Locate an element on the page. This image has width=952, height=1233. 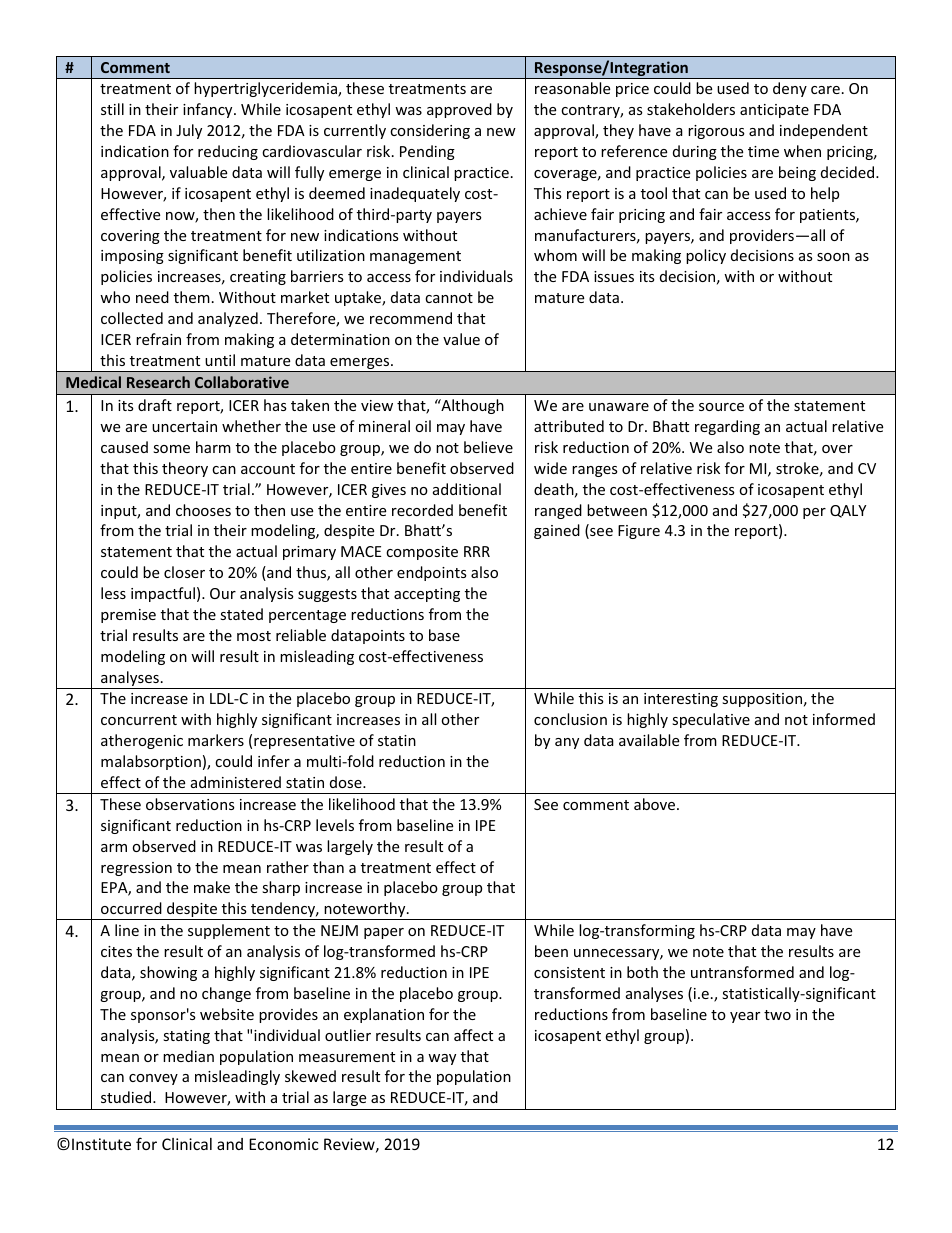
impactful is located at coordinates (163, 594).
